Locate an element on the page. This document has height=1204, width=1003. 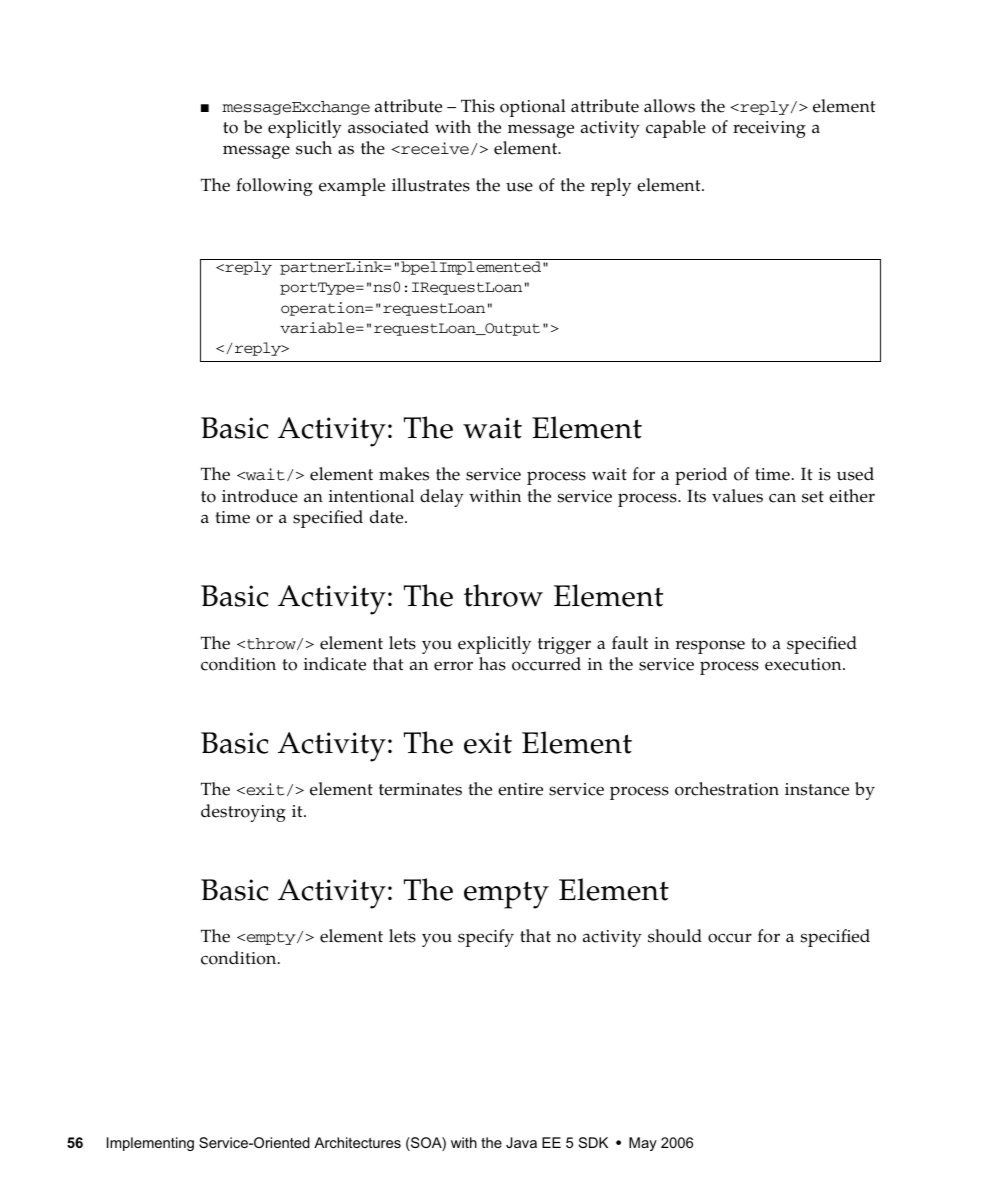
Java is located at coordinates (521, 1142).
